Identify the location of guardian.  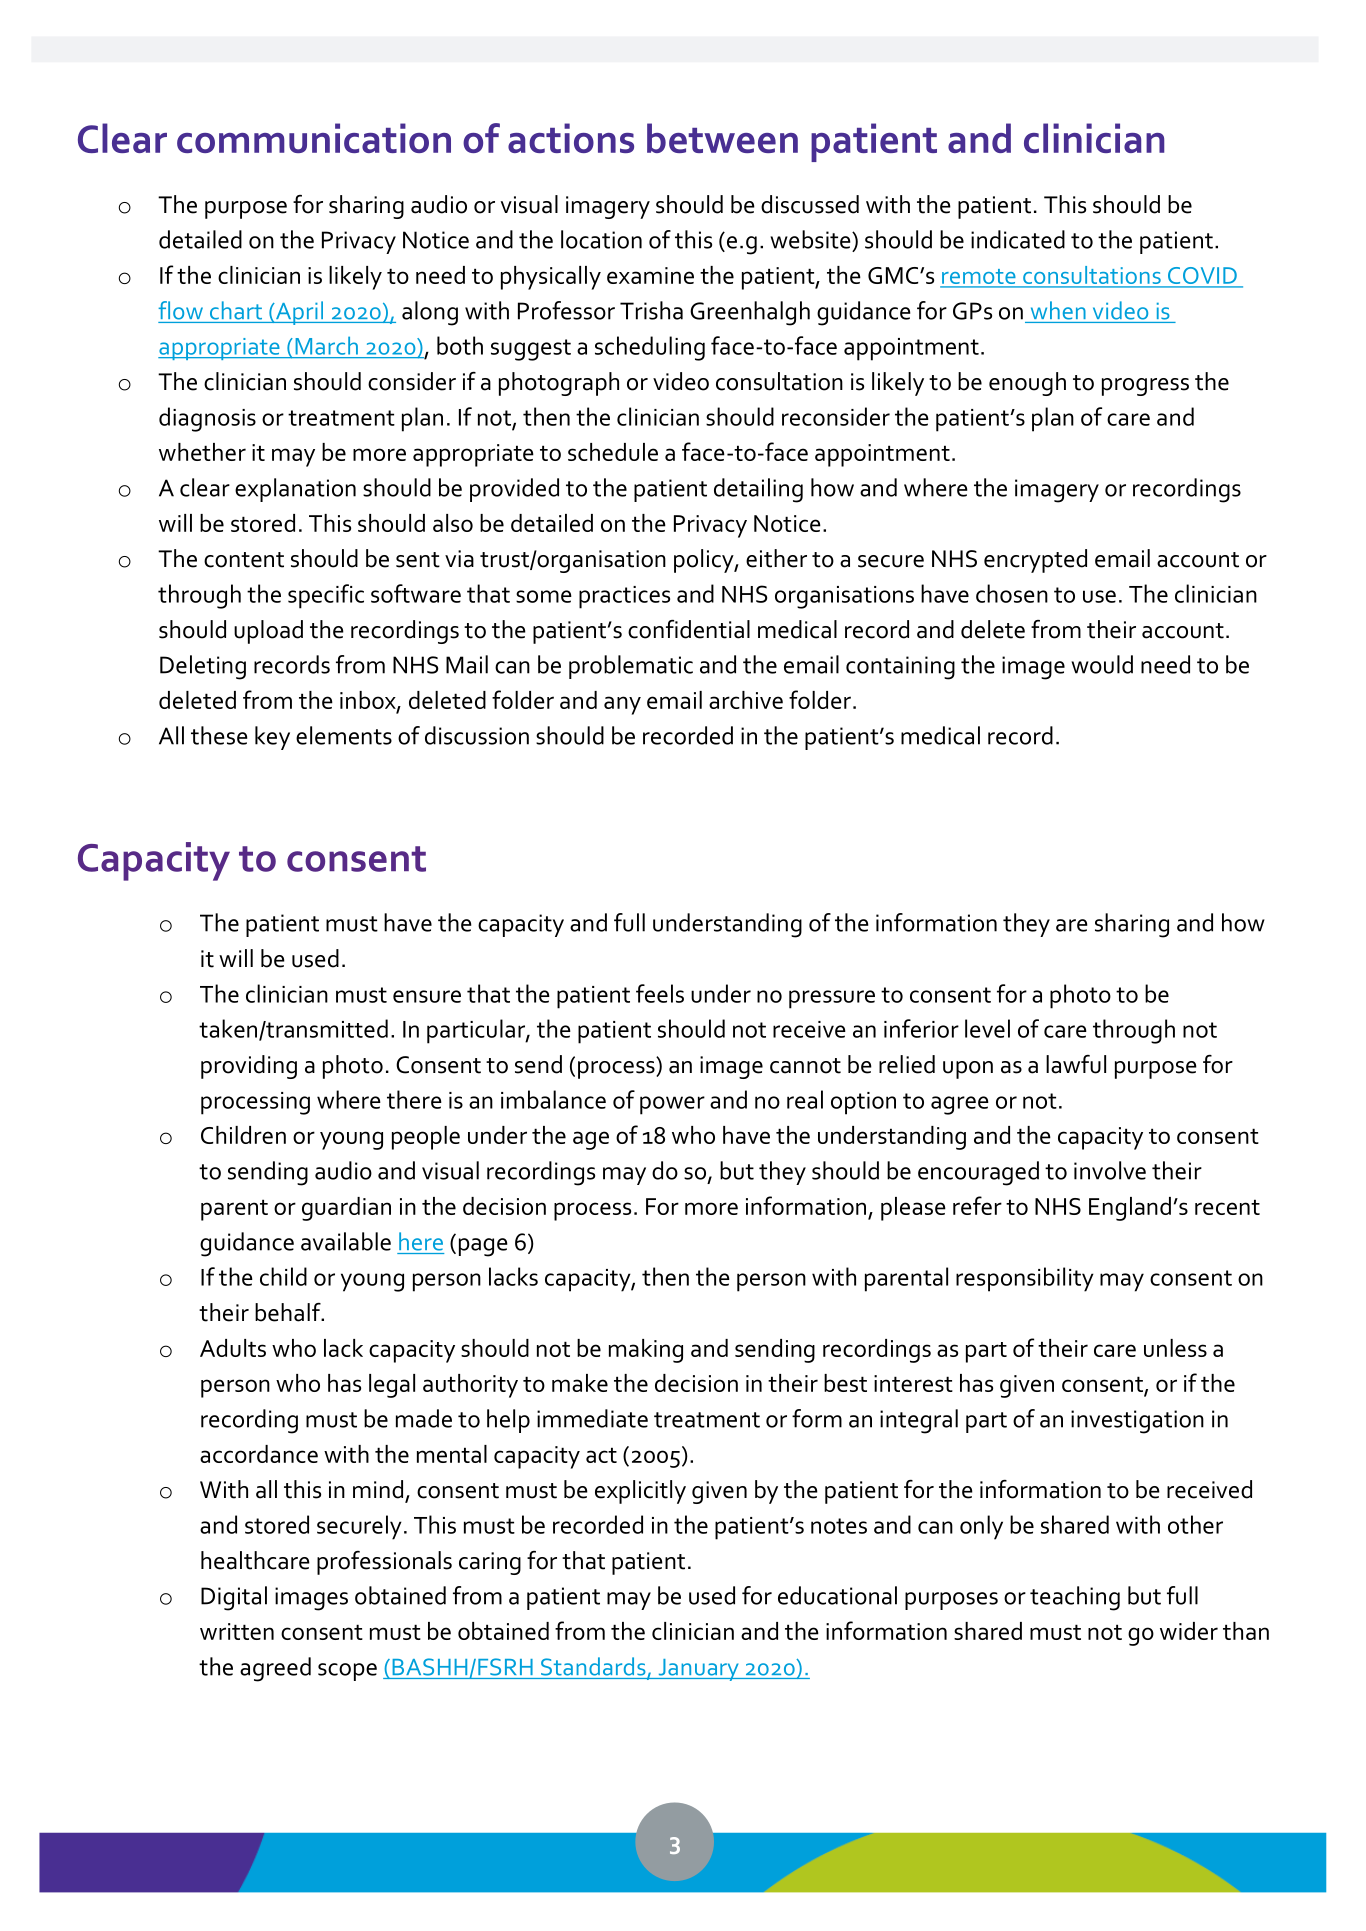
(346, 1209).
